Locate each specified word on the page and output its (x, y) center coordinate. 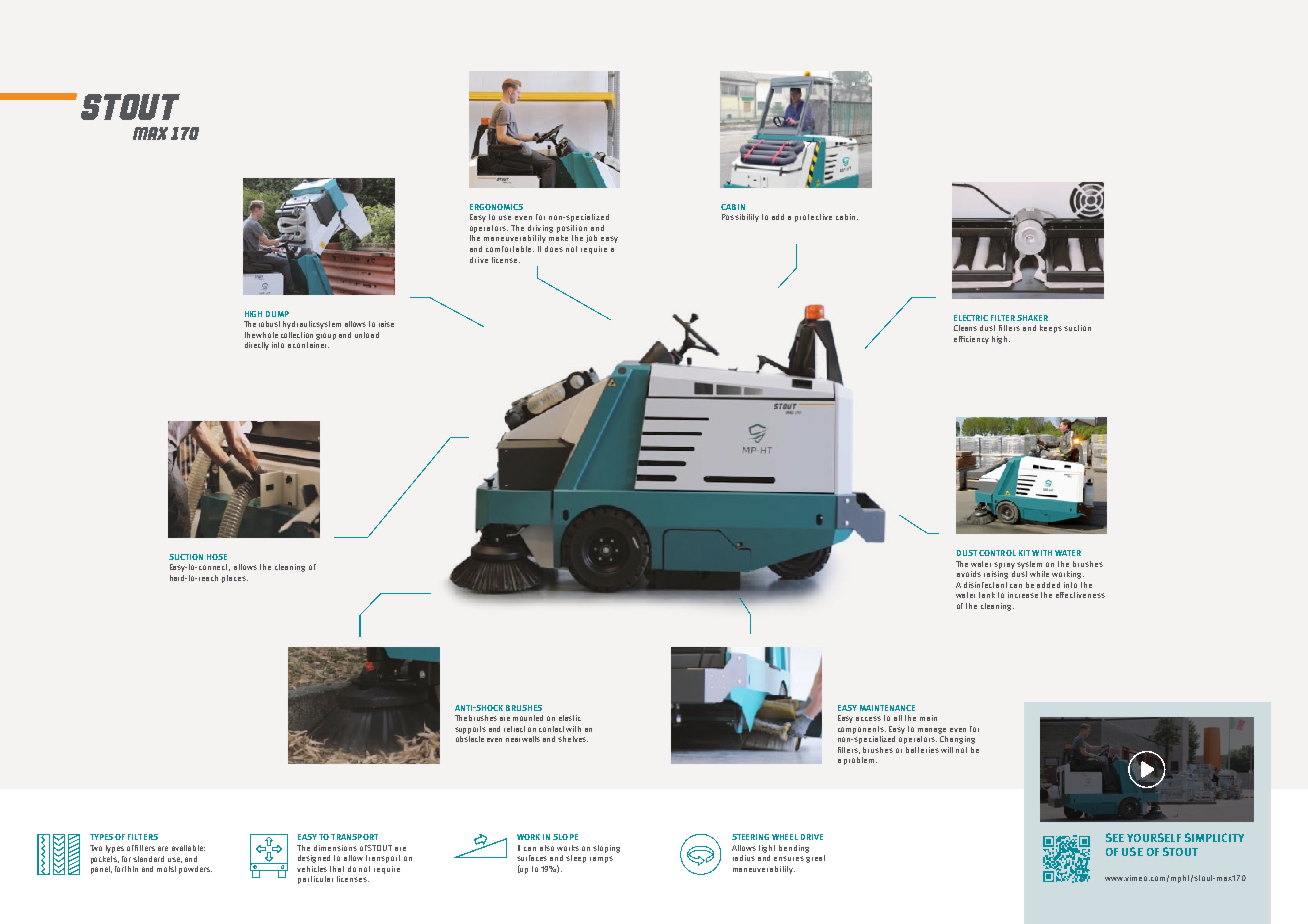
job (591, 239)
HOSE (217, 557)
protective (813, 218)
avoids (969, 574)
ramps (601, 859)
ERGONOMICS (496, 207)
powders (195, 870)
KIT (1024, 553)
